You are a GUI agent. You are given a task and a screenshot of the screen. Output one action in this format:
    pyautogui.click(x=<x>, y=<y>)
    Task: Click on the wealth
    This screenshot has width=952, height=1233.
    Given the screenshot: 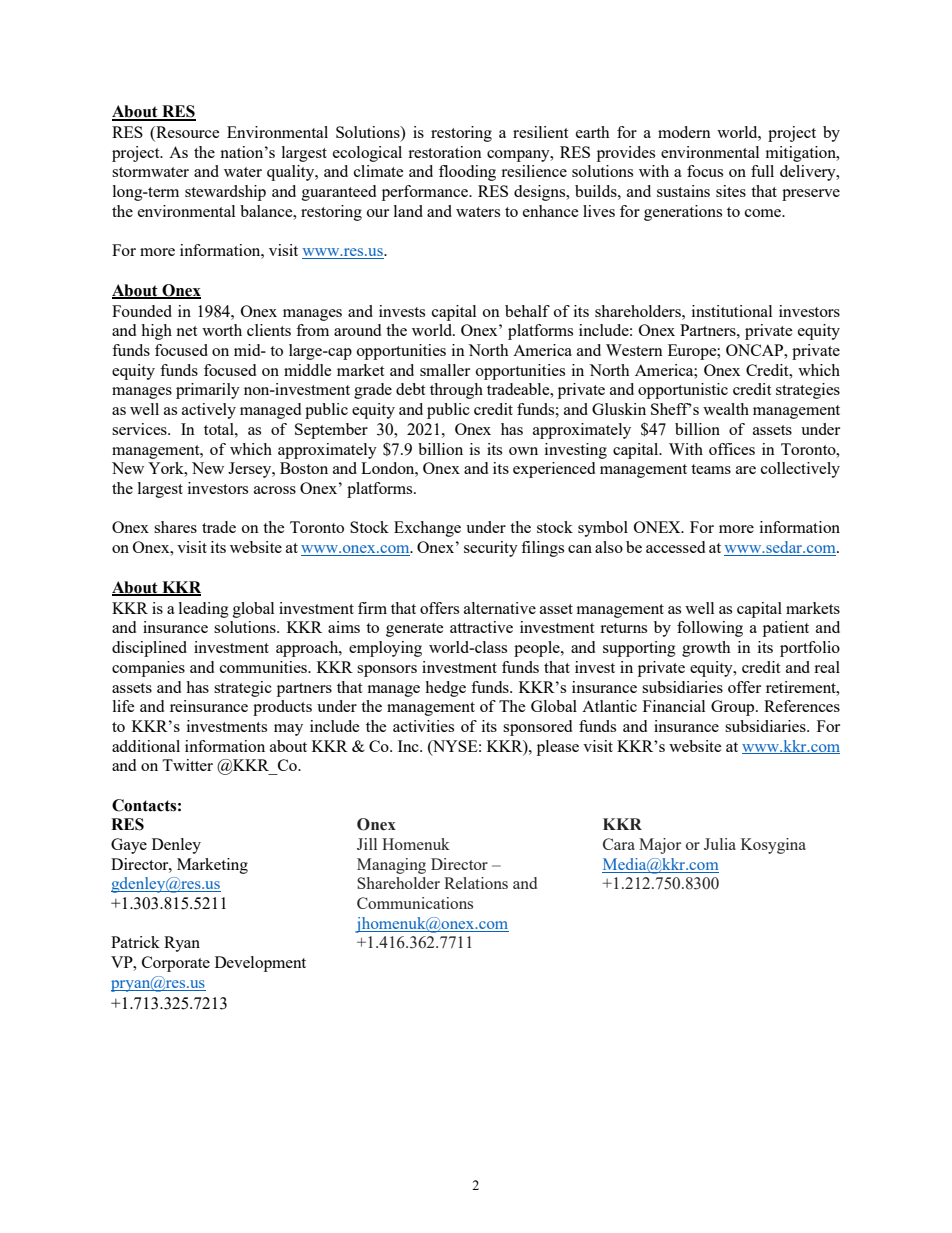 What is the action you would take?
    pyautogui.click(x=726, y=409)
